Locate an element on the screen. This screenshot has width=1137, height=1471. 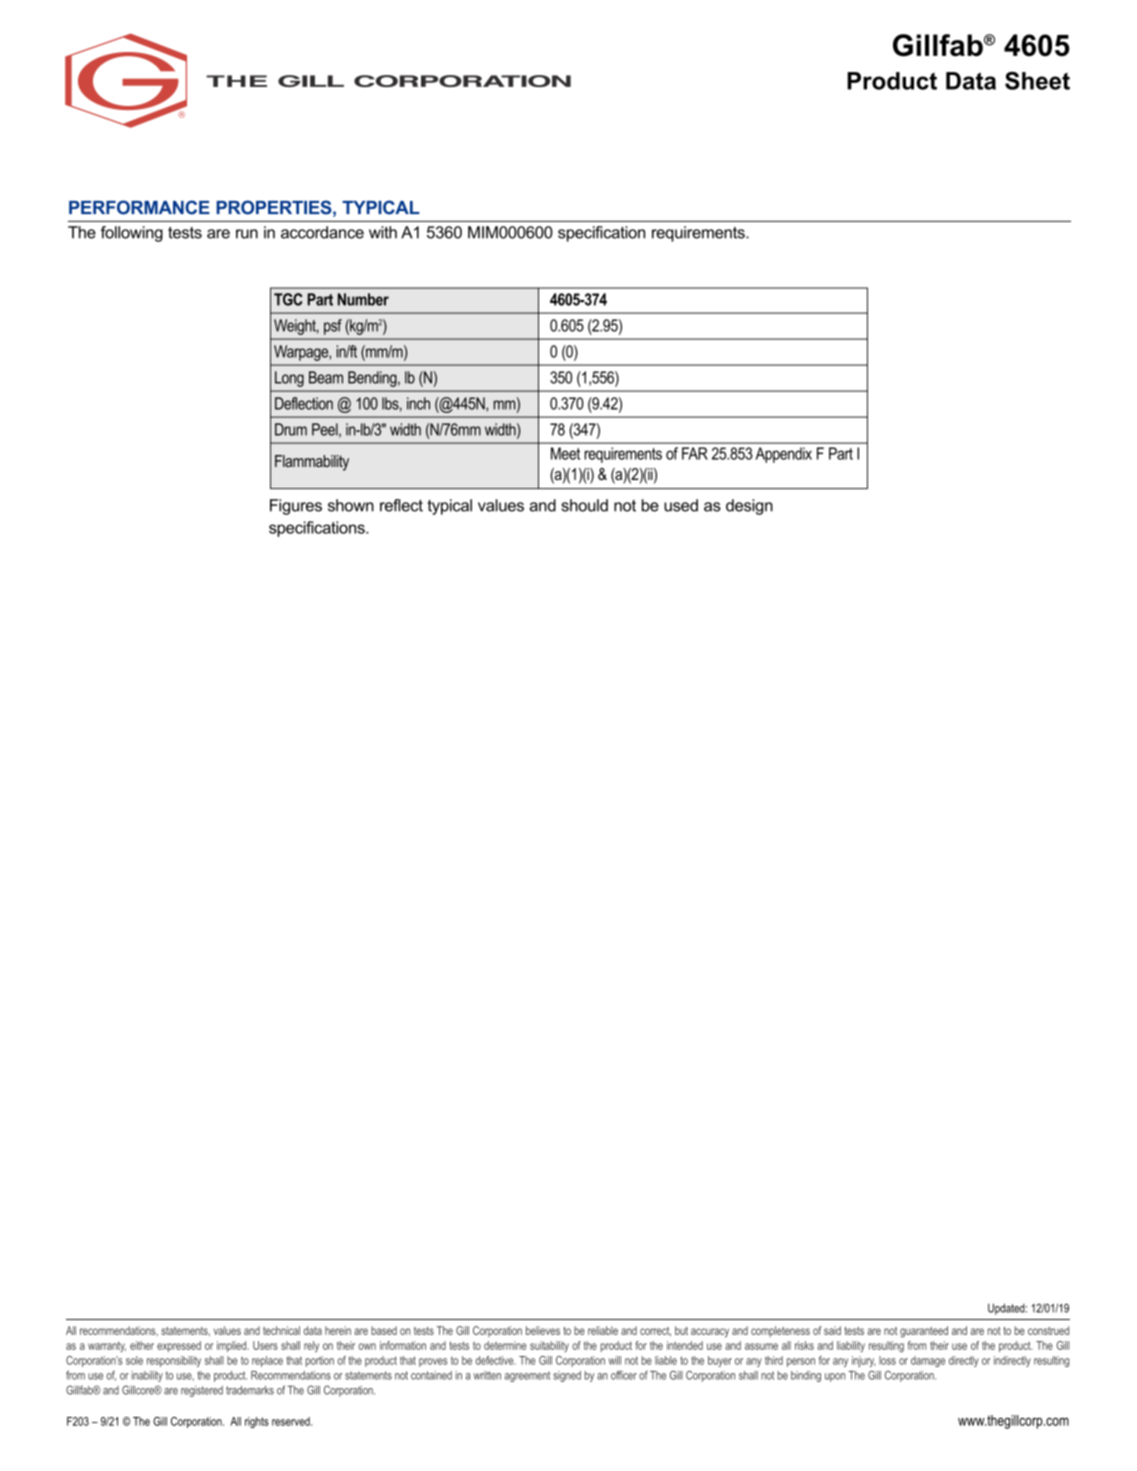
Appendix is located at coordinates (784, 455).
